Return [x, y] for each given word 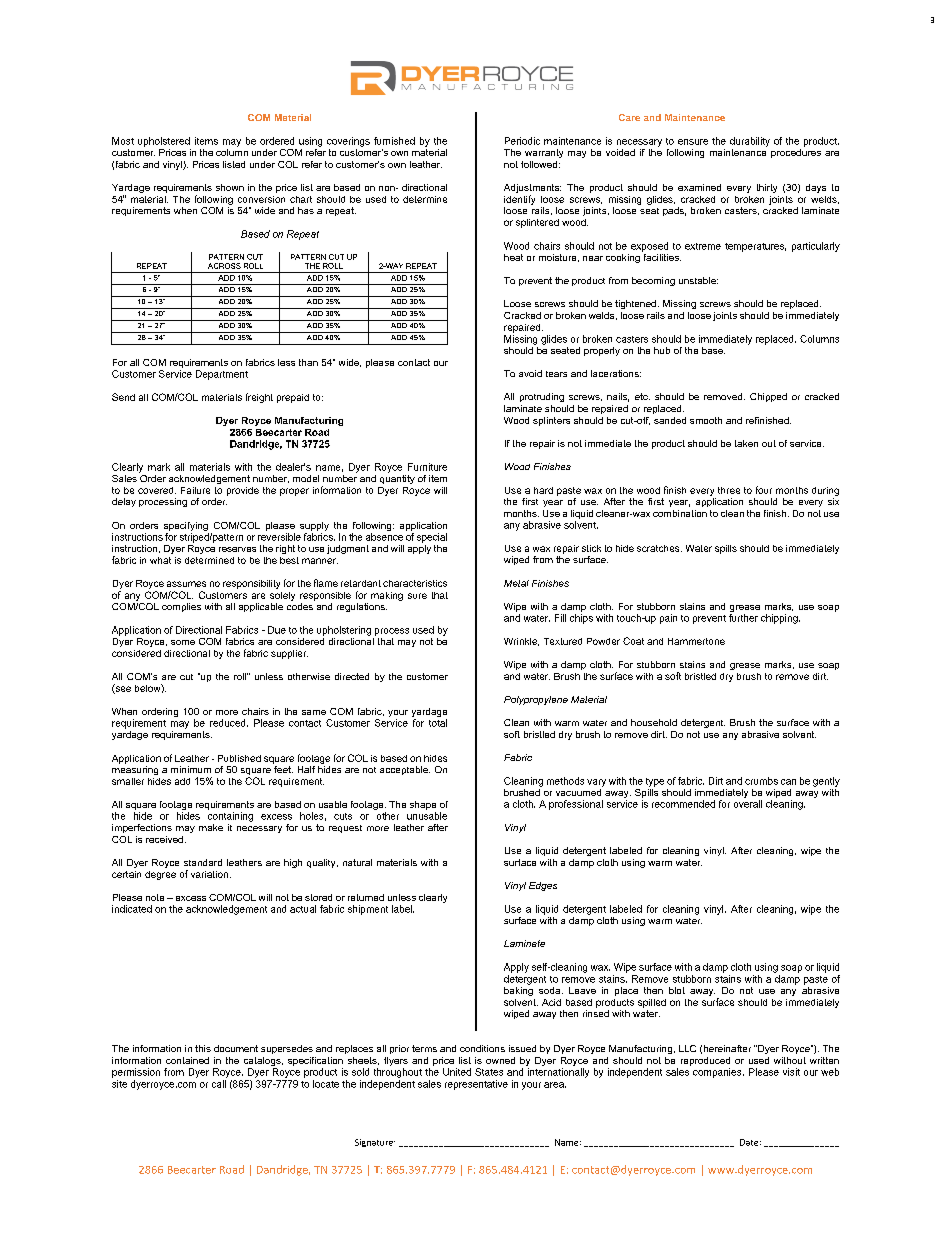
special [432, 538]
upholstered [164, 142]
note [155, 897]
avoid [530, 373]
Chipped [768, 397]
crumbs [761, 781]
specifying [186, 526]
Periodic [522, 141]
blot [677, 990]
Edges [543, 886]
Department [222, 375]
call [219, 1084]
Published [239, 758]
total [438, 723]
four [764, 490]
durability [750, 142]
